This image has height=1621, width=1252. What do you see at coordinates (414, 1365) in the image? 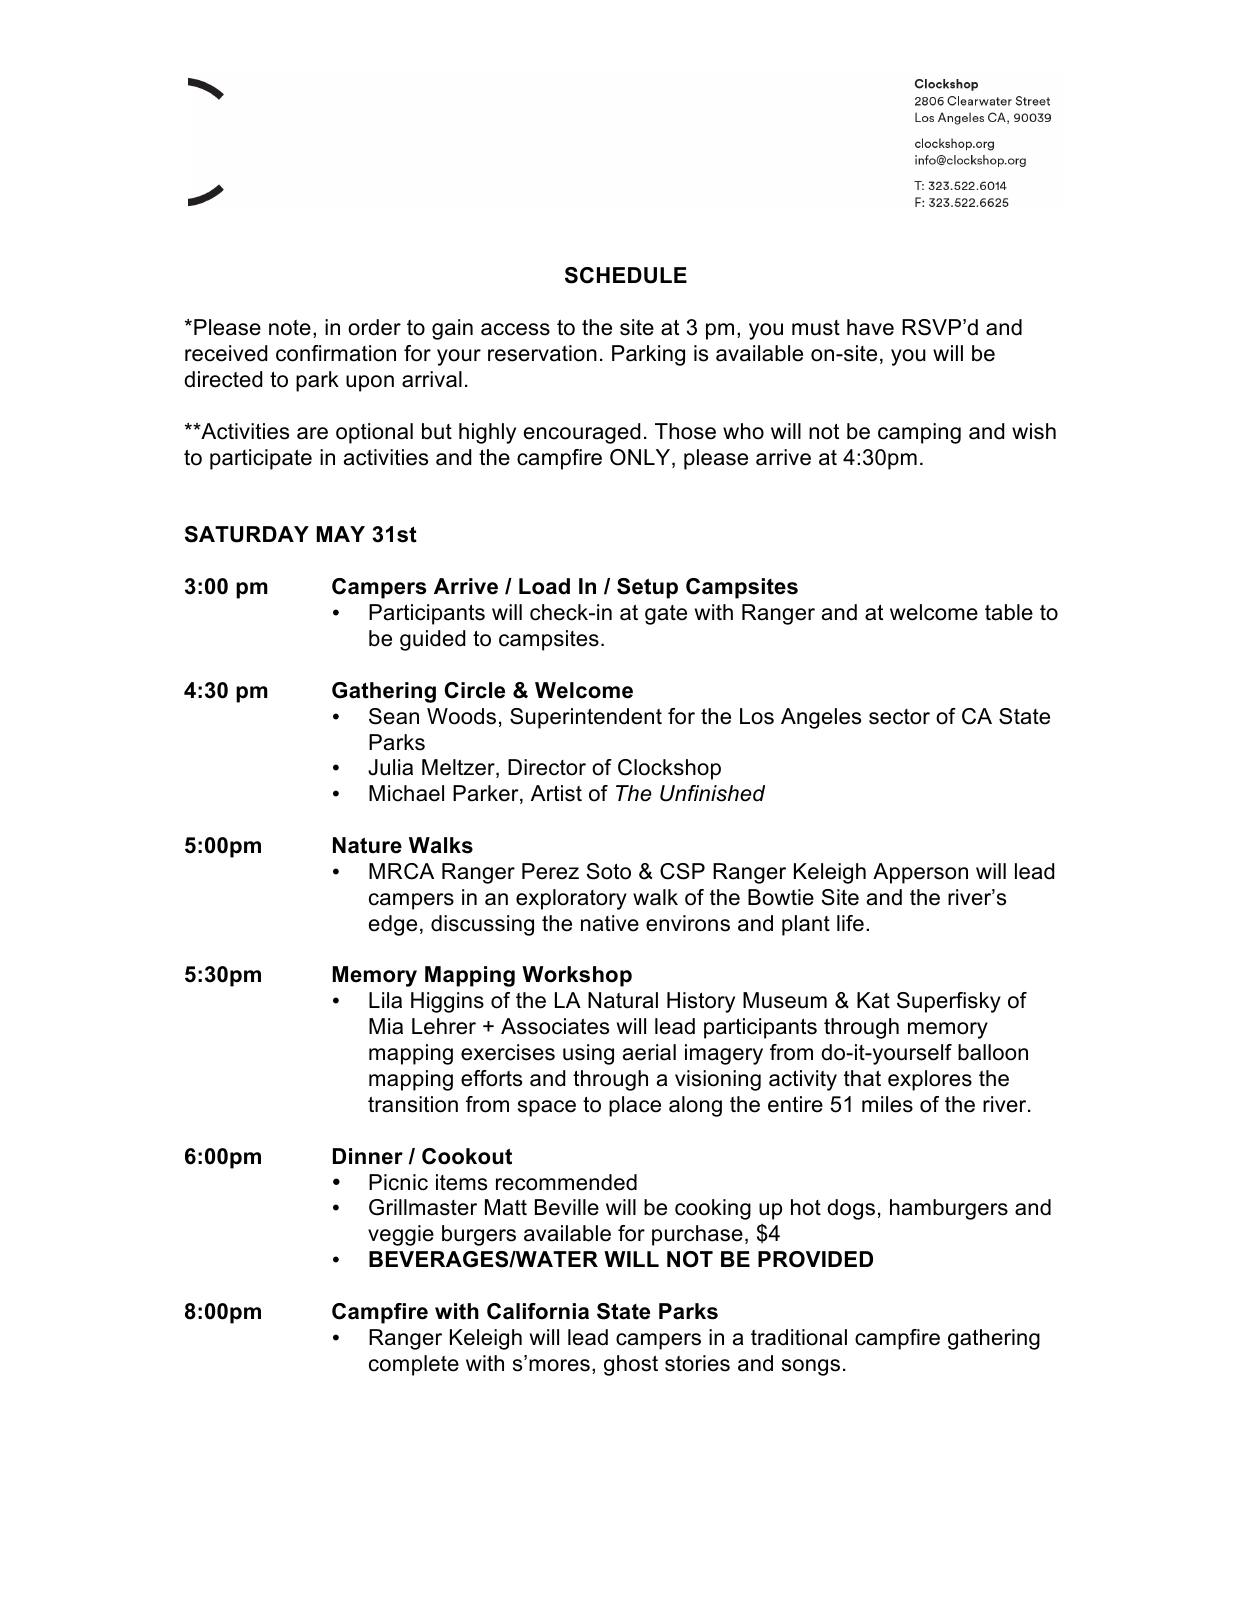
I see `complete` at bounding box center [414, 1365].
